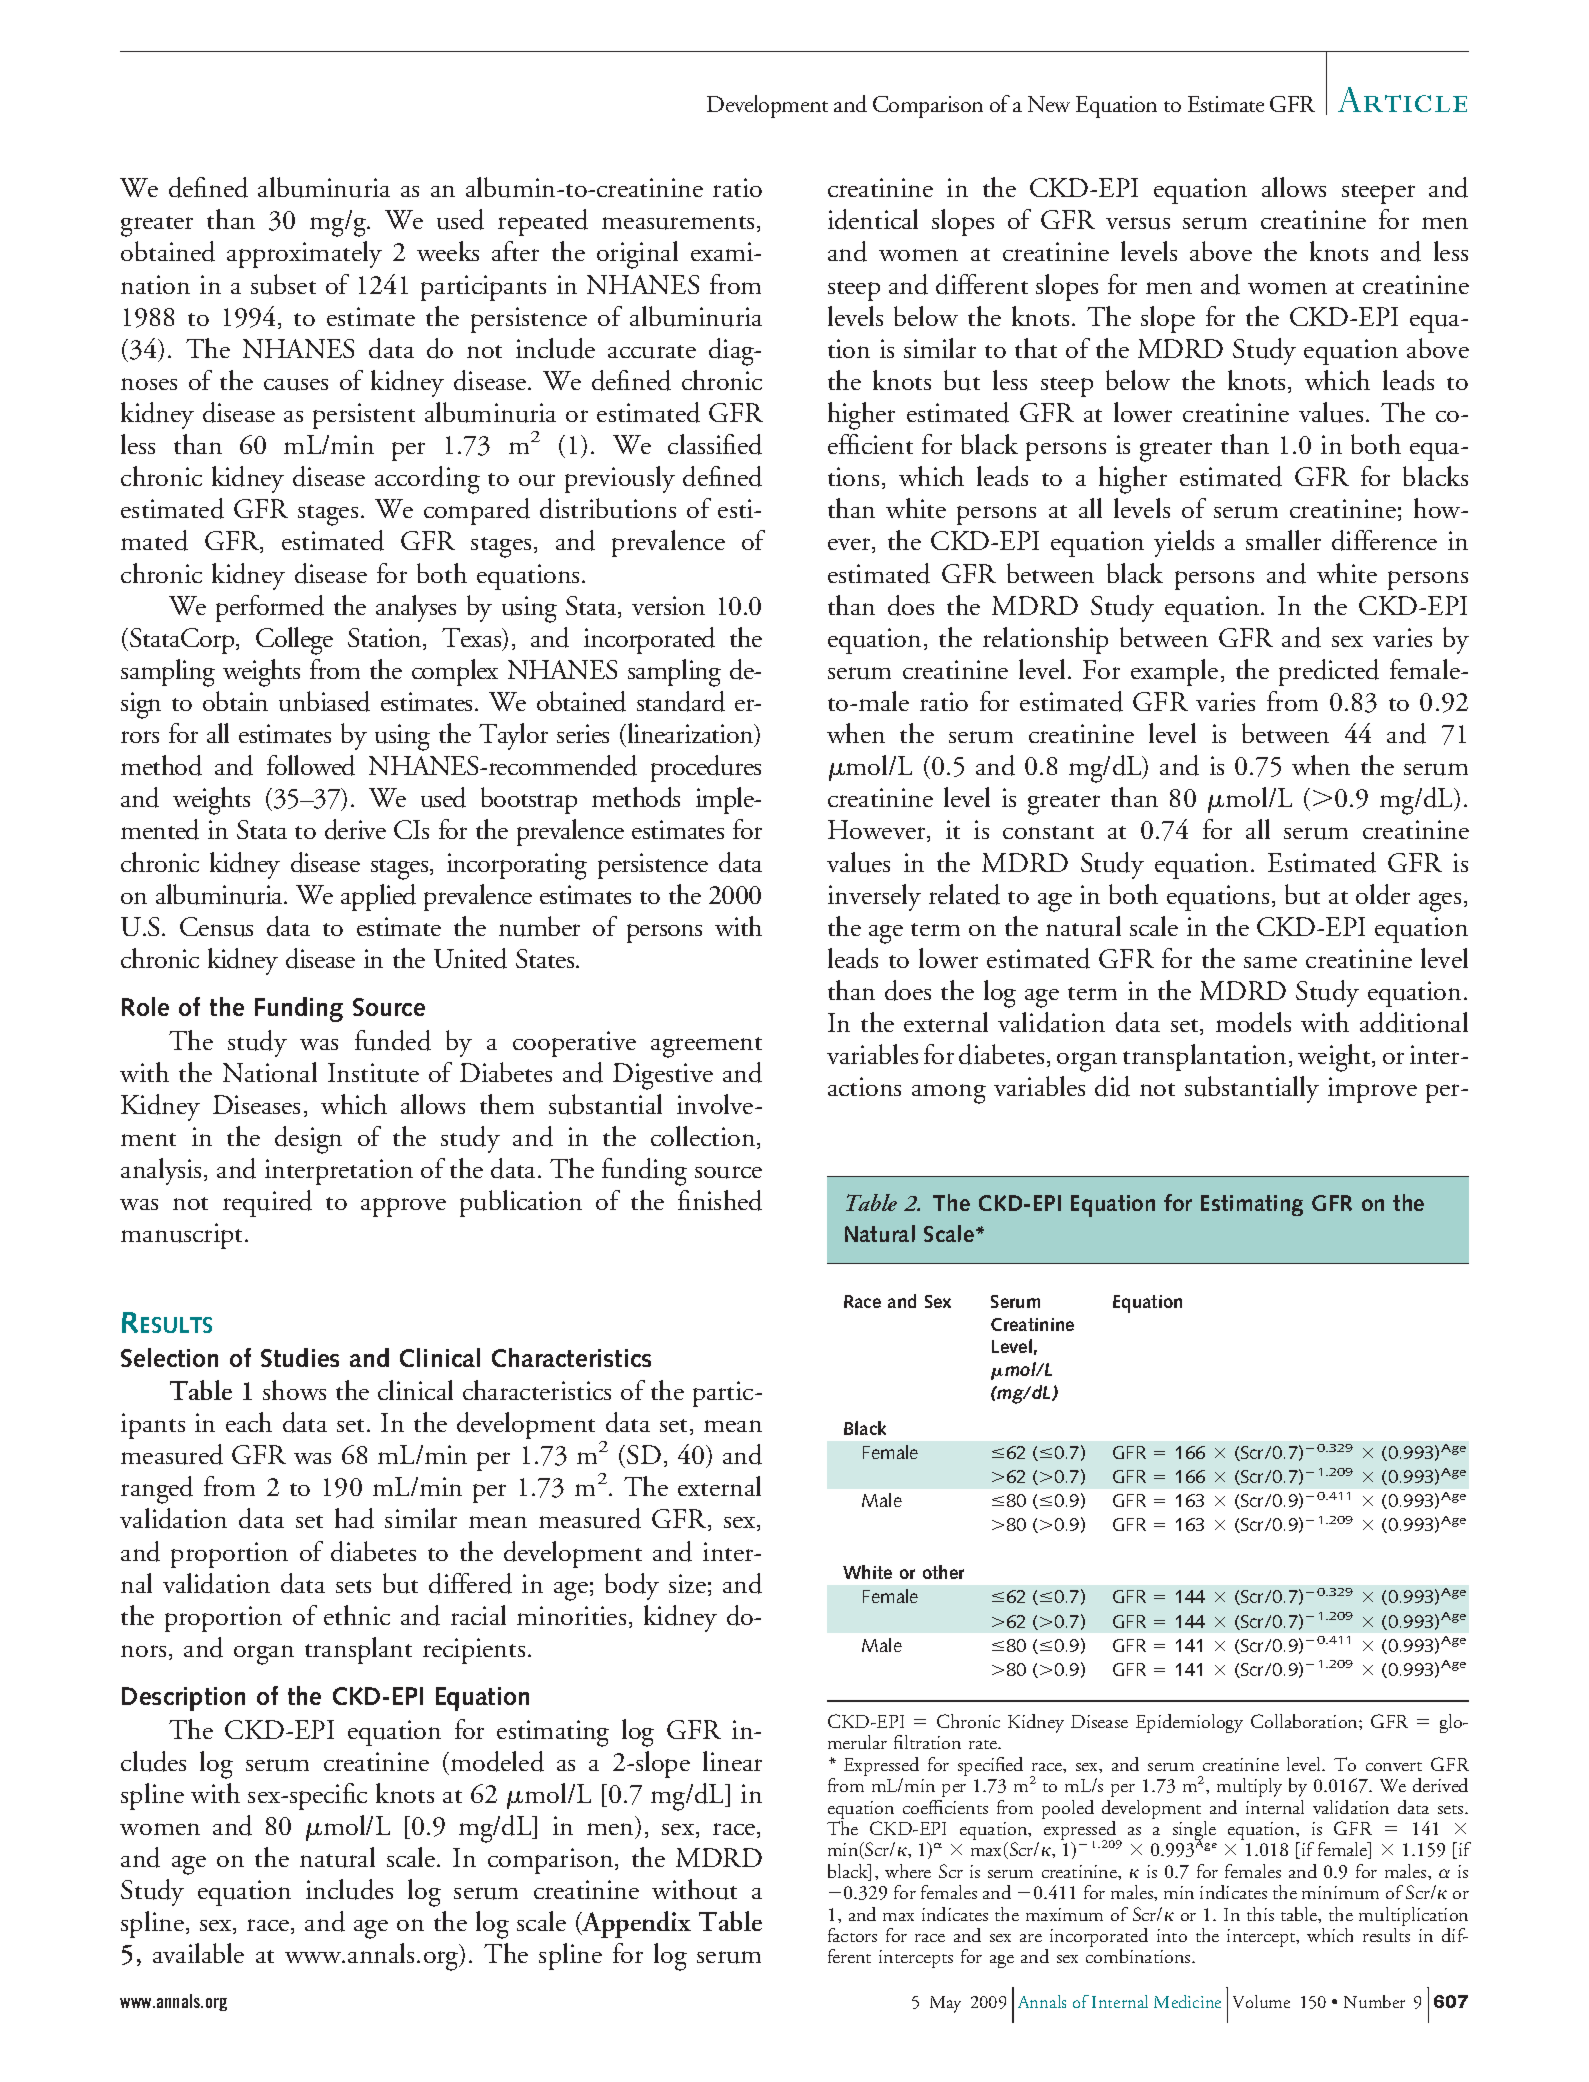 The image size is (1589, 2082). What do you see at coordinates (198, 1953) in the screenshot?
I see `available` at bounding box center [198, 1953].
